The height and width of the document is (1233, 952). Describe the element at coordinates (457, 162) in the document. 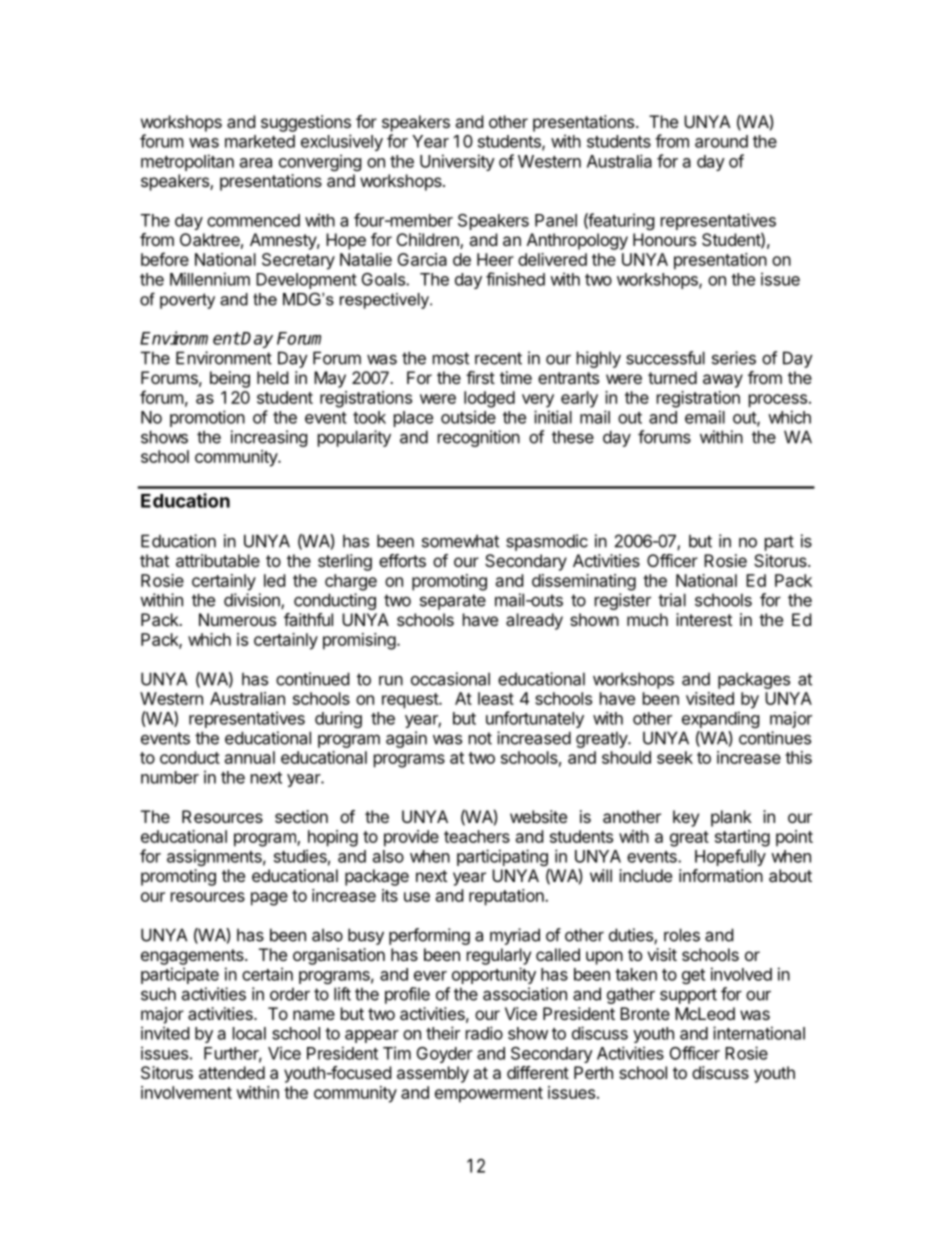

I see `University` at that location.
